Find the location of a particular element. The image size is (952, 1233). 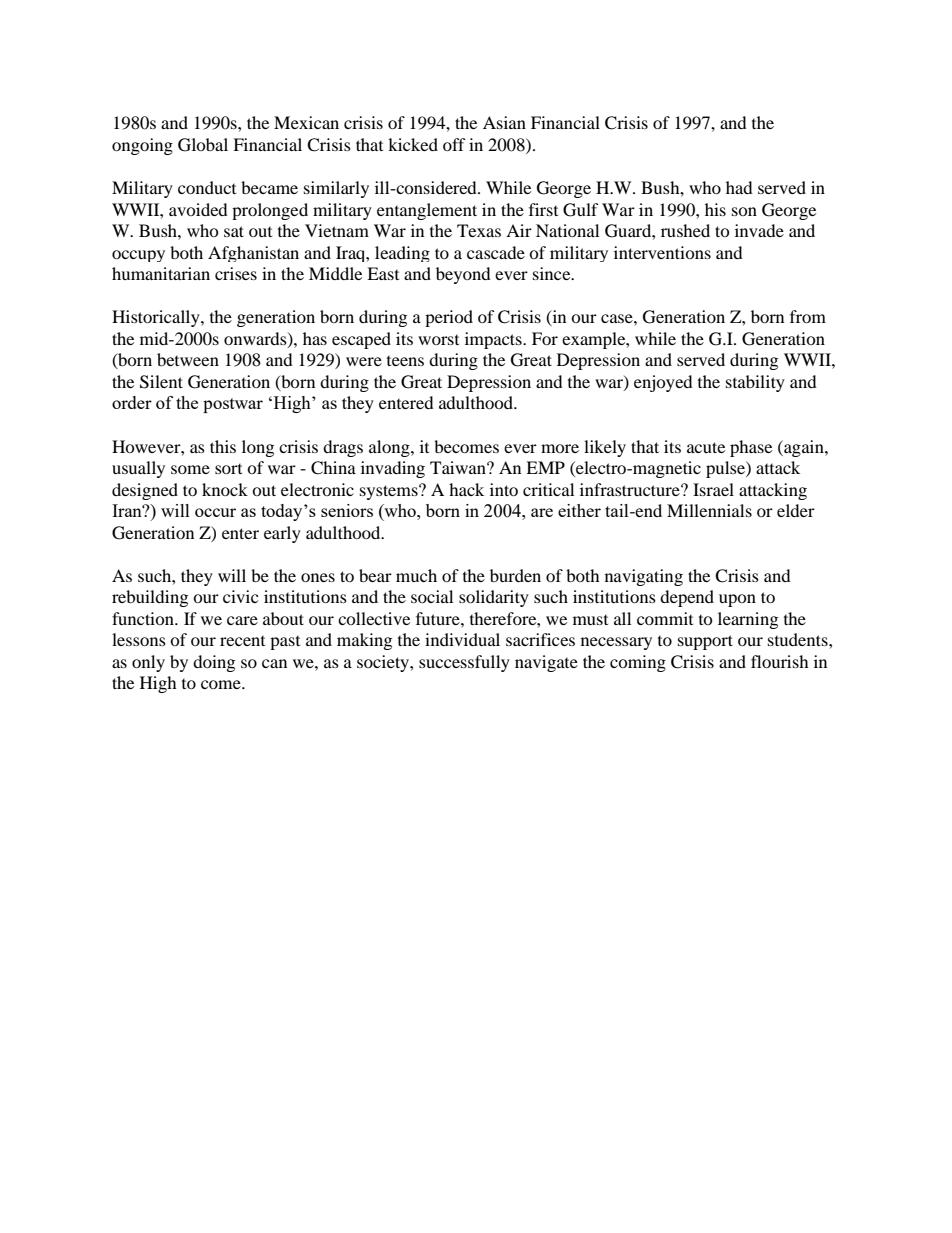

had is located at coordinates (739, 187).
